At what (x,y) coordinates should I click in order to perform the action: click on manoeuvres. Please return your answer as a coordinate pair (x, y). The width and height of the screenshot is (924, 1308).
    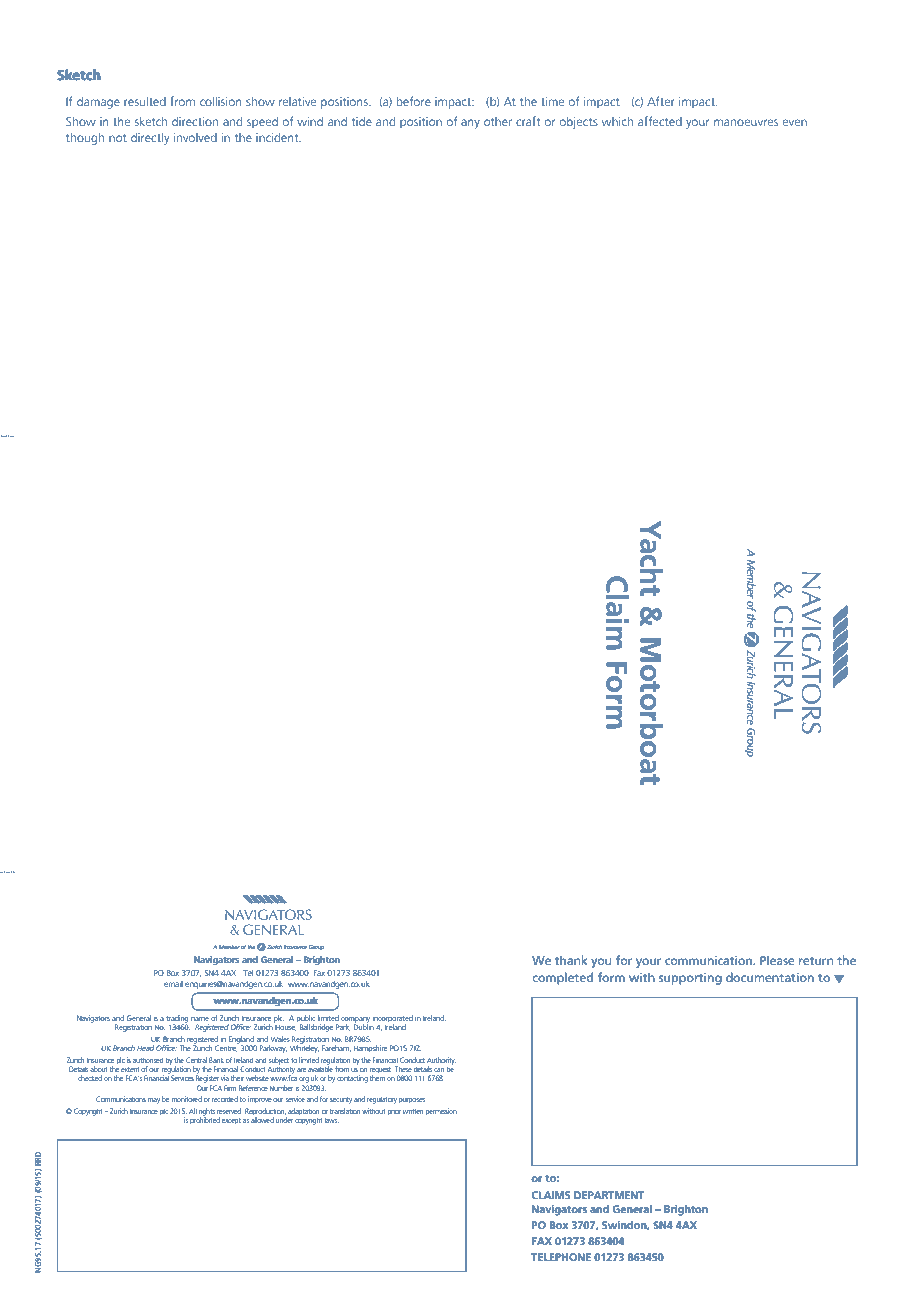
    Looking at the image, I should click on (746, 122).
